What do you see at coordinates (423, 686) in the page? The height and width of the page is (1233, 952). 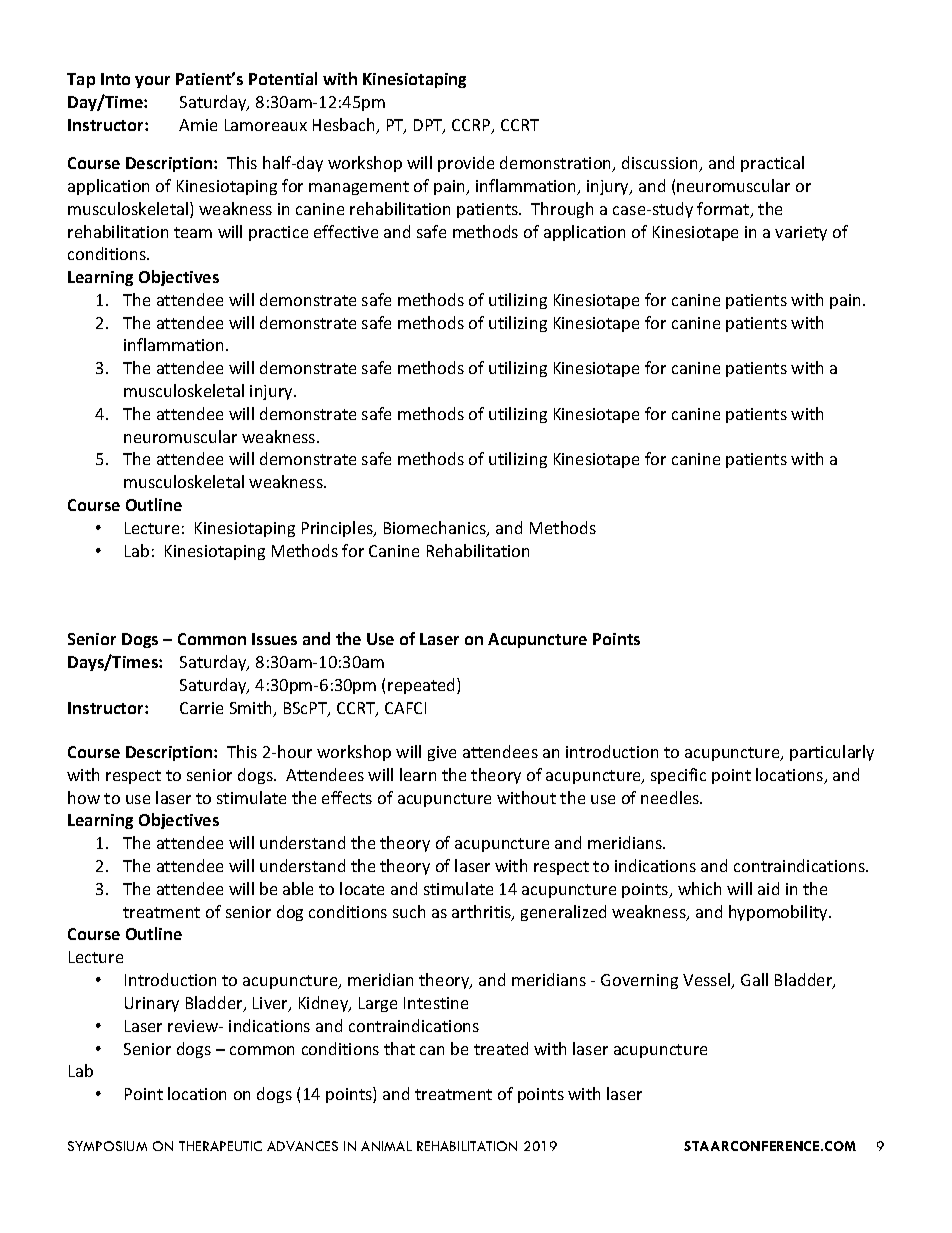 I see `repeated` at bounding box center [423, 686].
